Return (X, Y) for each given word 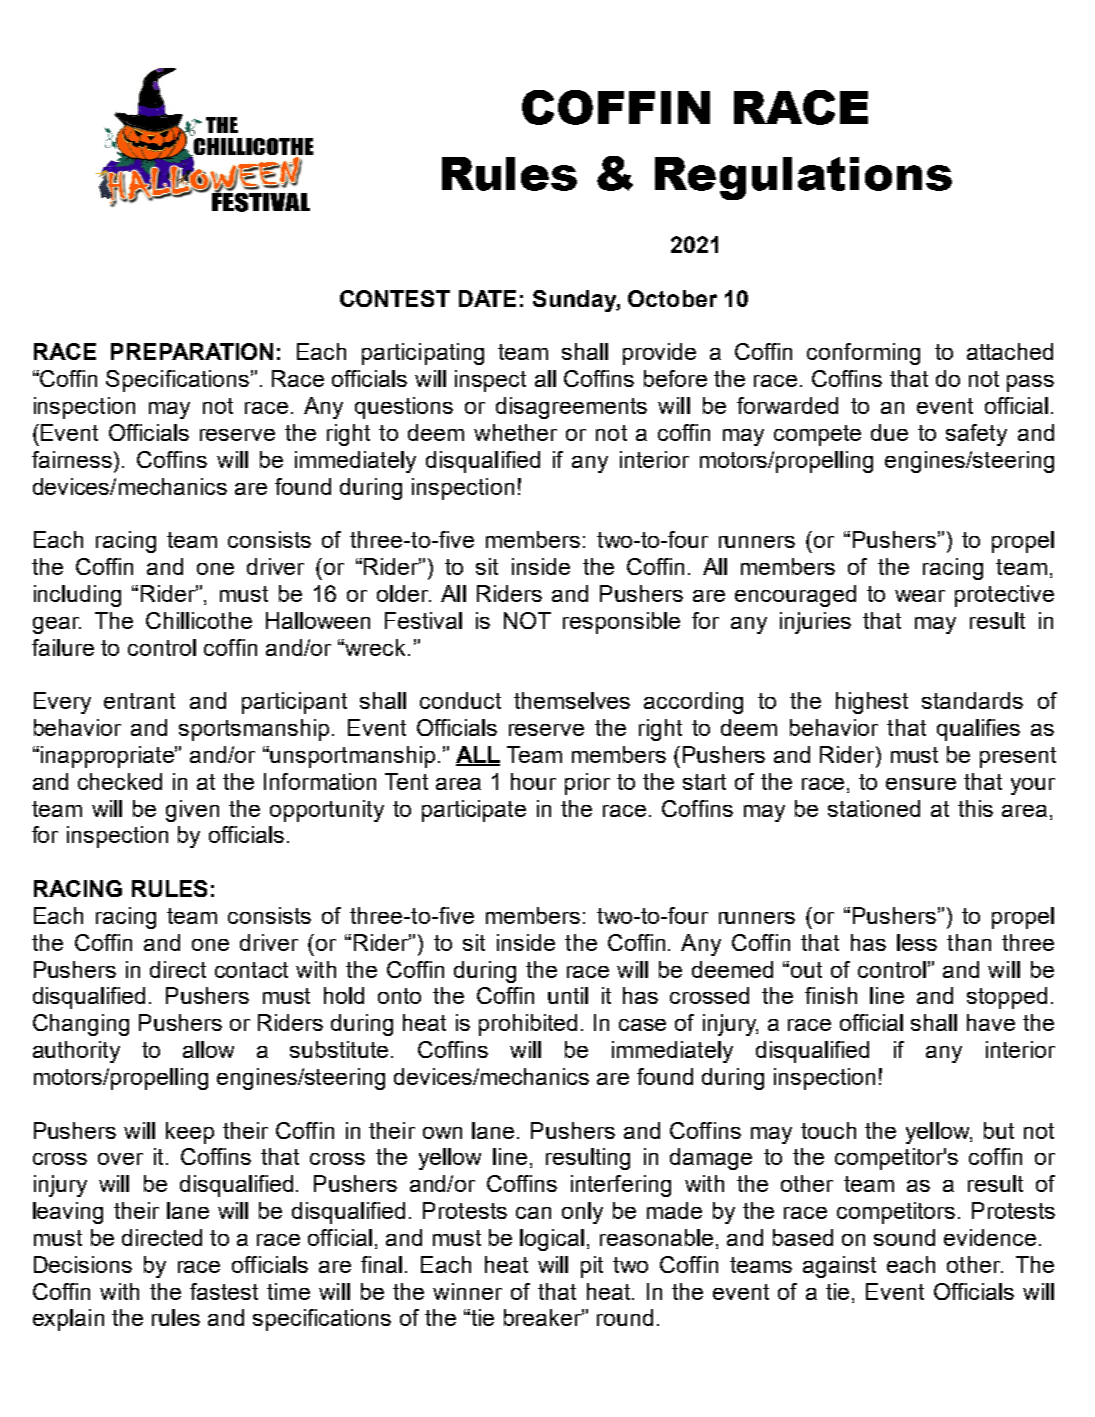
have (991, 1022)
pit (592, 1267)
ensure (921, 784)
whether (515, 432)
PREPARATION (192, 351)
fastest (224, 1291)
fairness (73, 459)
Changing (81, 1025)
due (889, 432)
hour (533, 781)
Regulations (803, 178)
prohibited (528, 1025)
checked (120, 781)
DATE (487, 298)
